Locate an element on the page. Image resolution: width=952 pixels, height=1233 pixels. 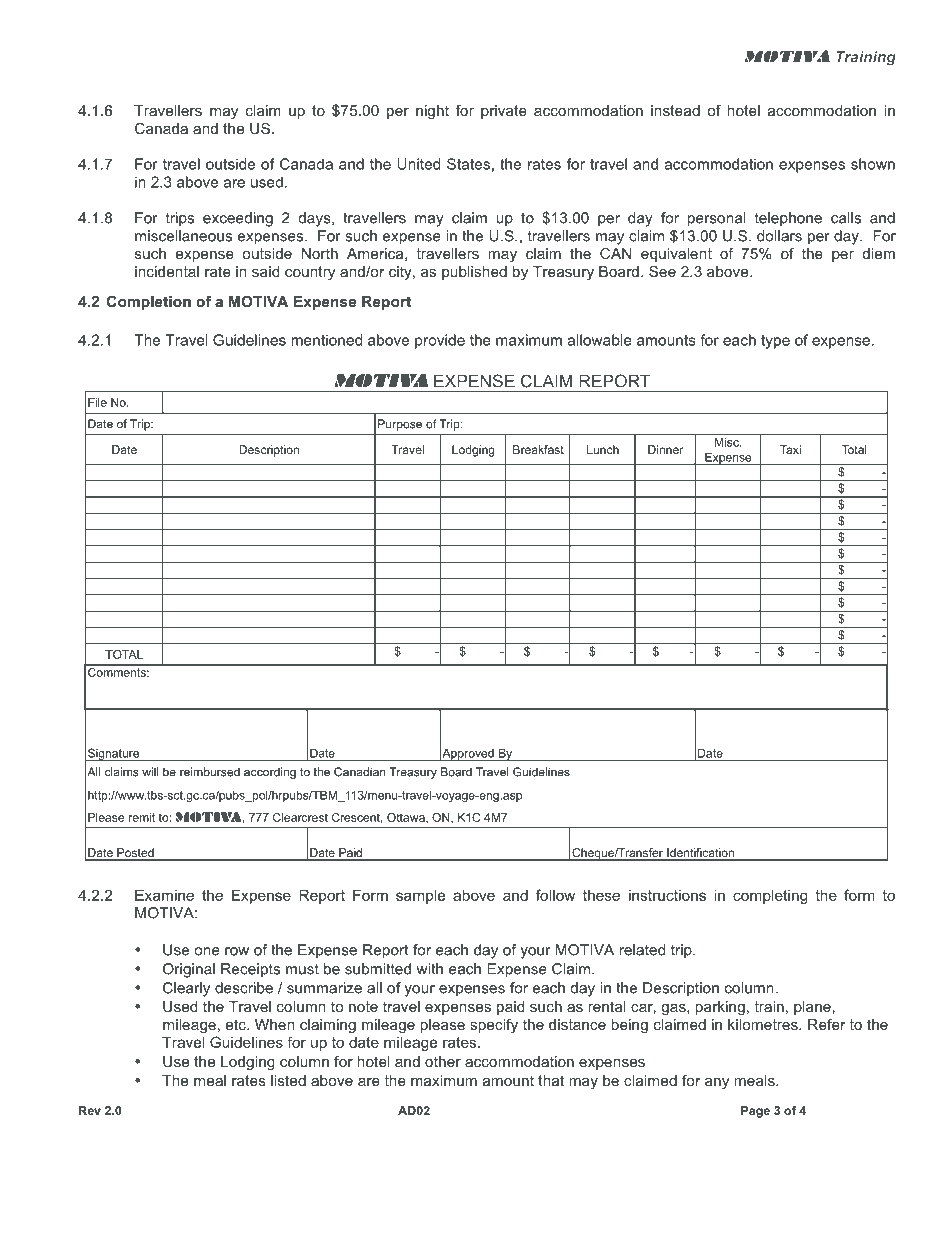
Taxi is located at coordinates (790, 449).
